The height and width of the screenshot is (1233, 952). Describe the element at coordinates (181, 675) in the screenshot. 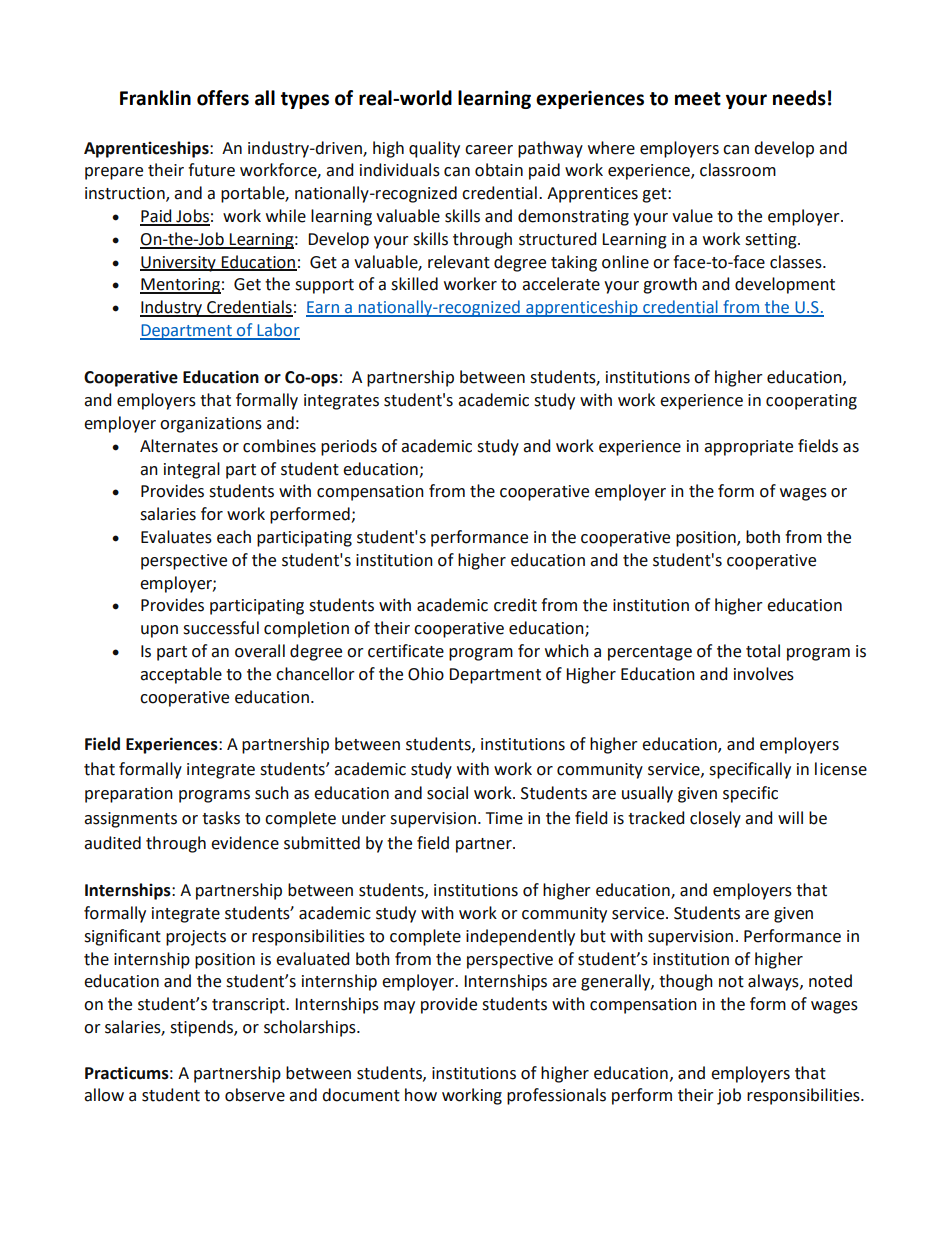

I see `acceptable` at that location.
